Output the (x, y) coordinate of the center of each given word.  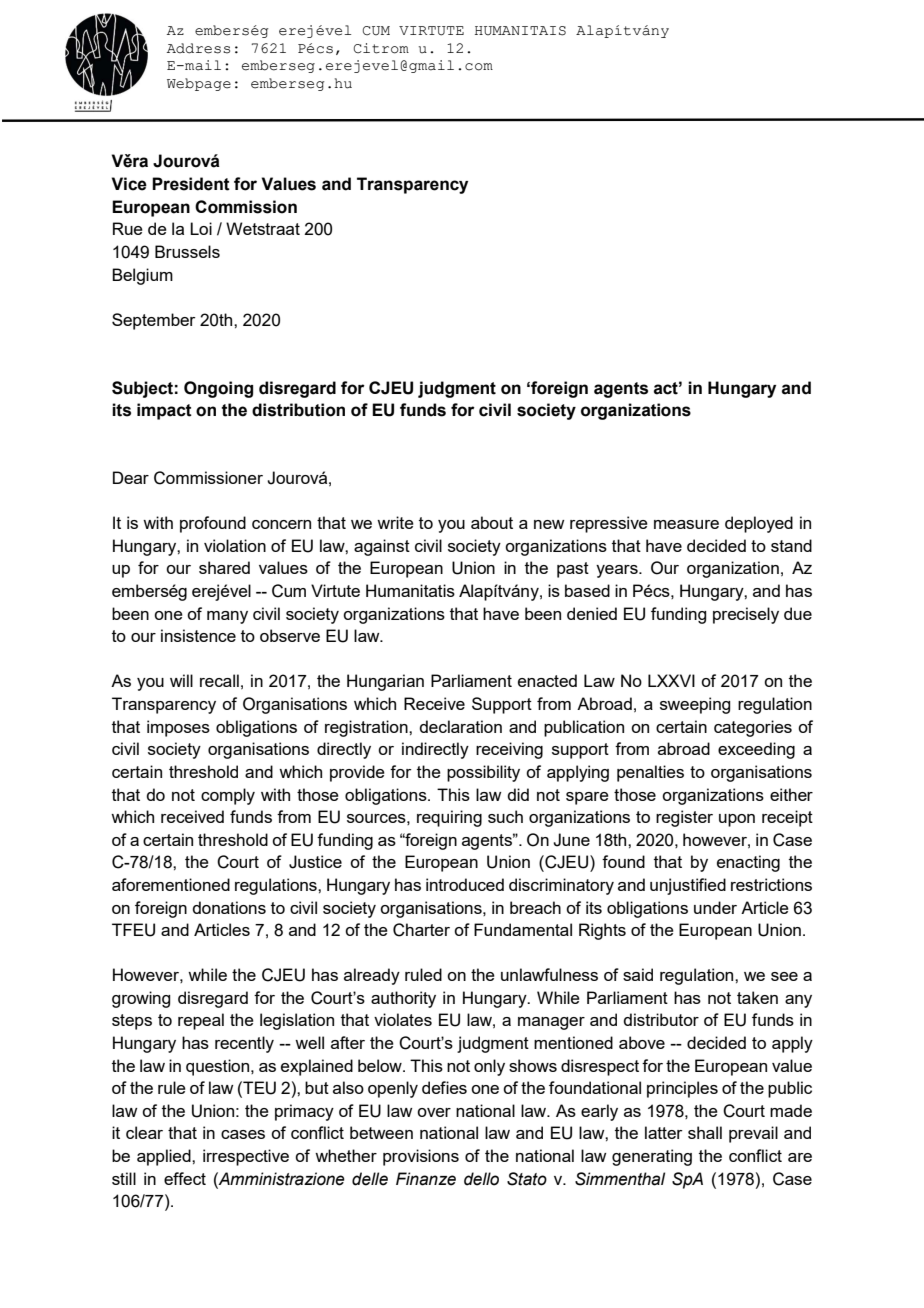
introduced (465, 884)
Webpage (199, 84)
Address (198, 48)
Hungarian (385, 682)
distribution (298, 410)
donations (229, 907)
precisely (746, 615)
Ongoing (218, 389)
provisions (421, 1157)
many (227, 617)
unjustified (688, 886)
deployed (759, 524)
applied (165, 1157)
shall (705, 1132)
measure (686, 524)
